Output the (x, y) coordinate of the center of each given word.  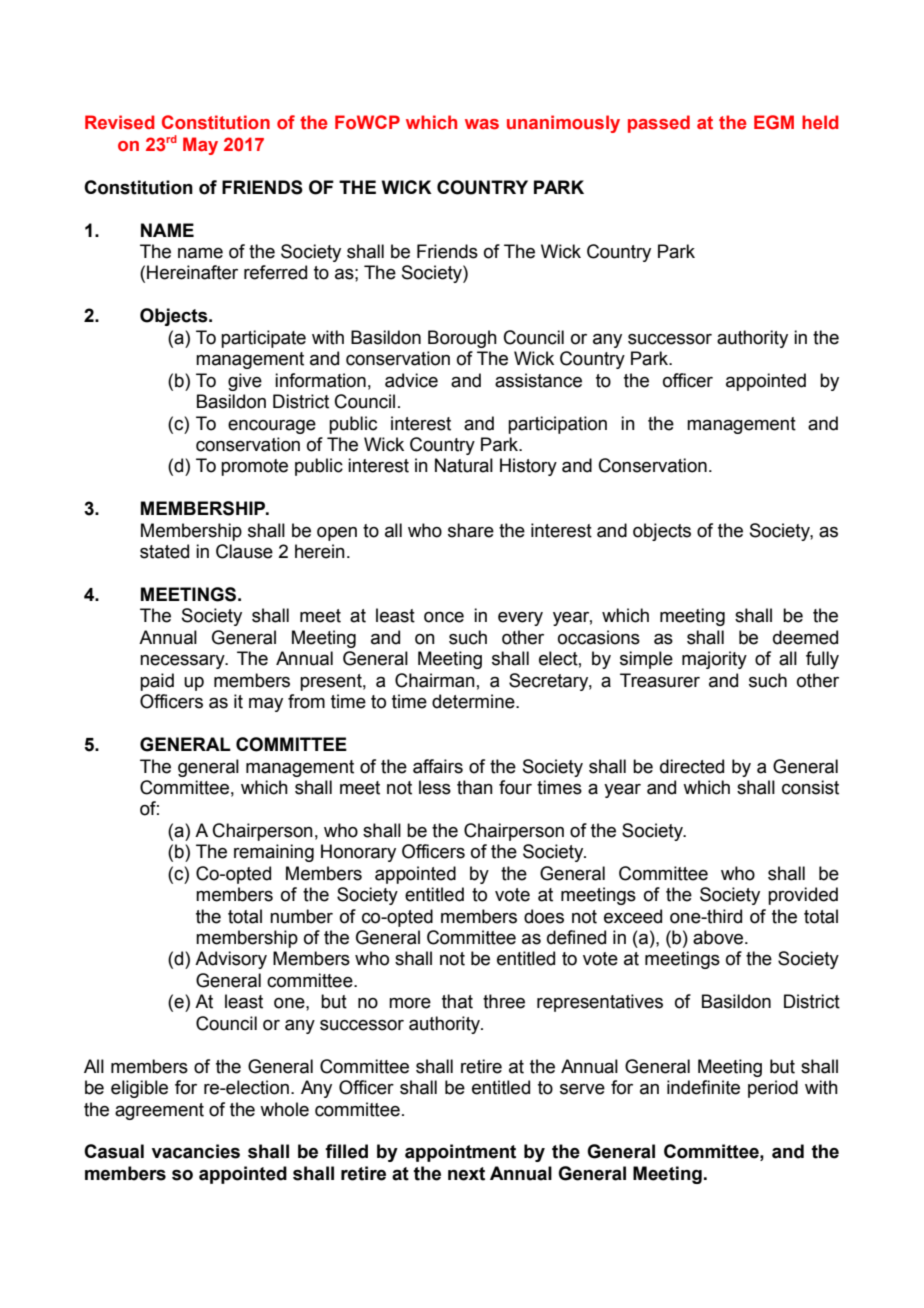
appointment (460, 1153)
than (475, 787)
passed (659, 124)
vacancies (196, 1151)
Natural (464, 465)
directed (692, 766)
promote (254, 467)
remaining (274, 853)
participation (557, 425)
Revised (120, 122)
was (482, 124)
